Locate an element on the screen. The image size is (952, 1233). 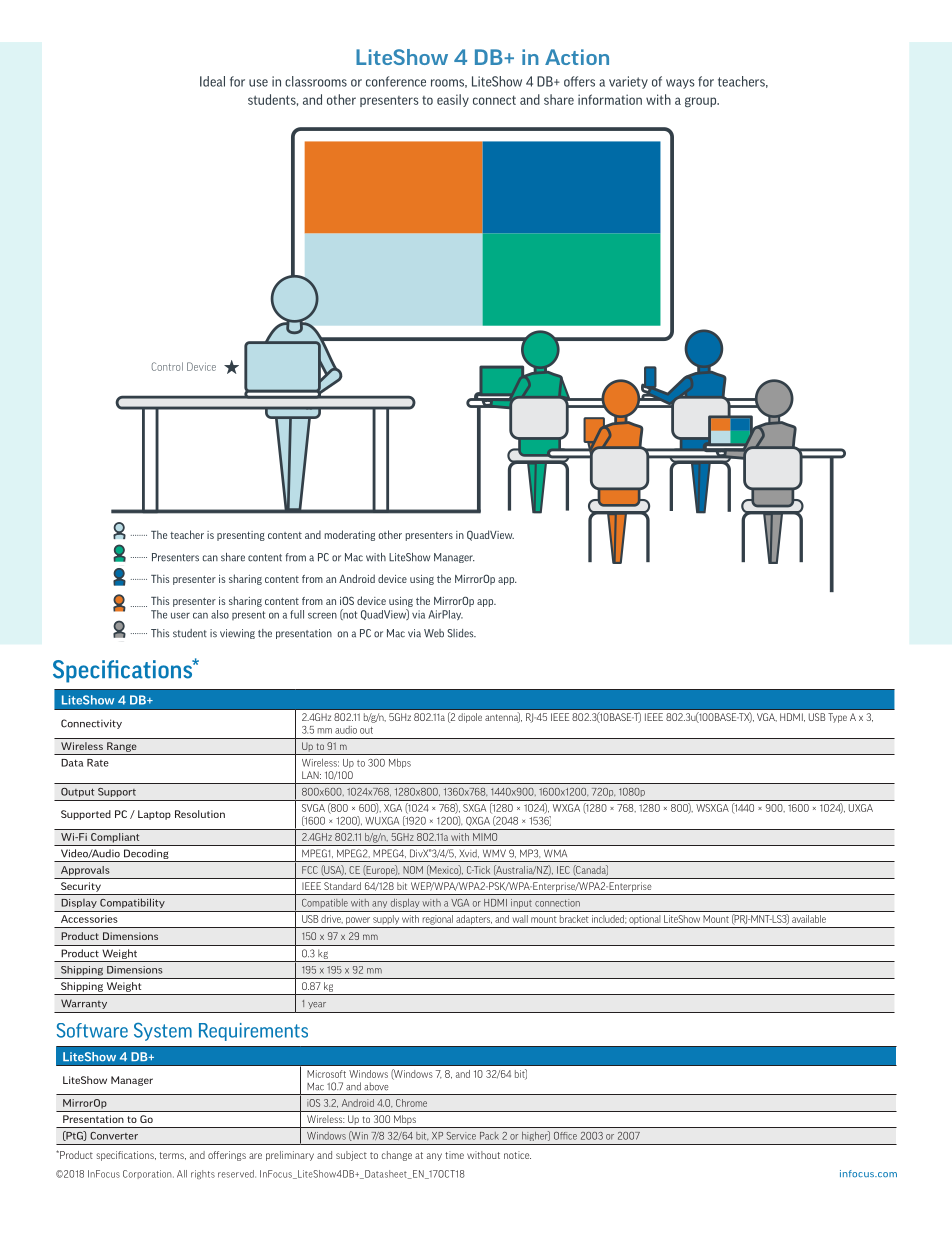
group is located at coordinates (702, 102).
